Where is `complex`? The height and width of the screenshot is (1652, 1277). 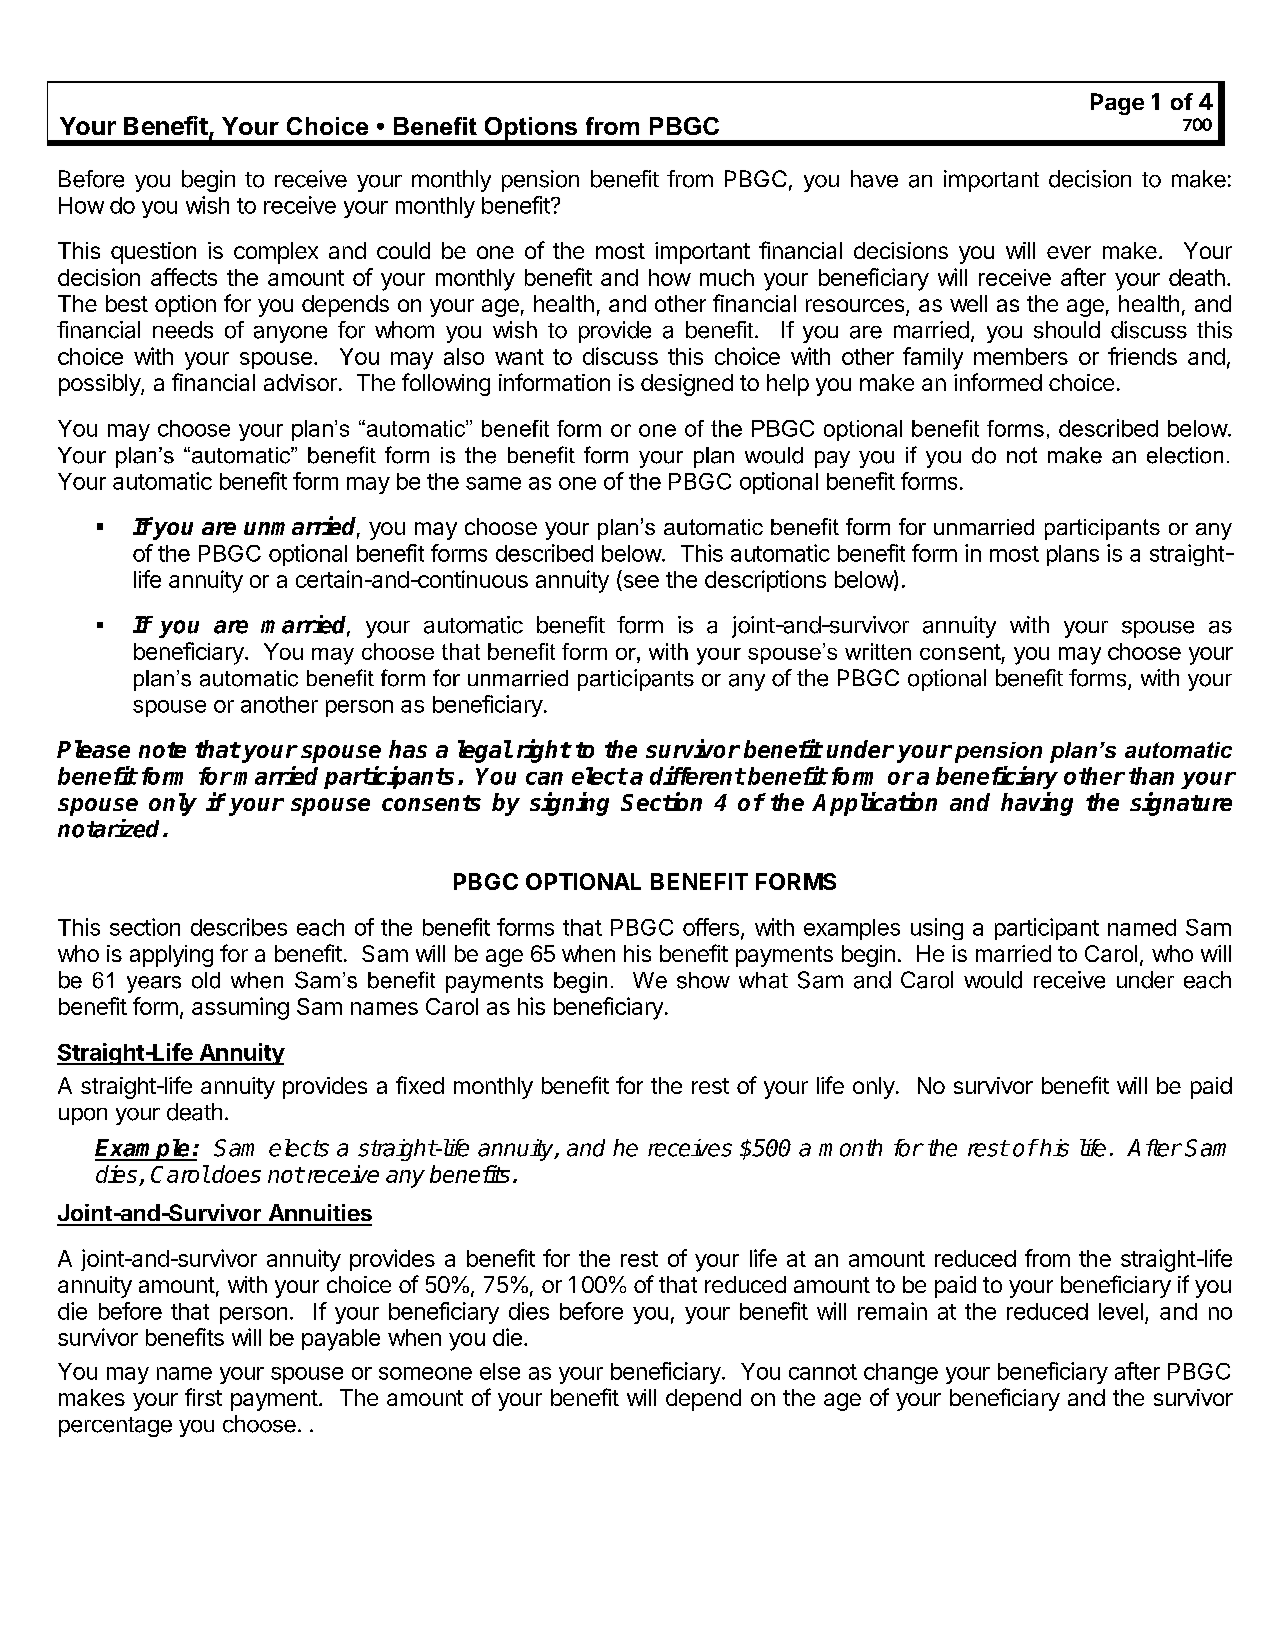 complex is located at coordinates (276, 253).
